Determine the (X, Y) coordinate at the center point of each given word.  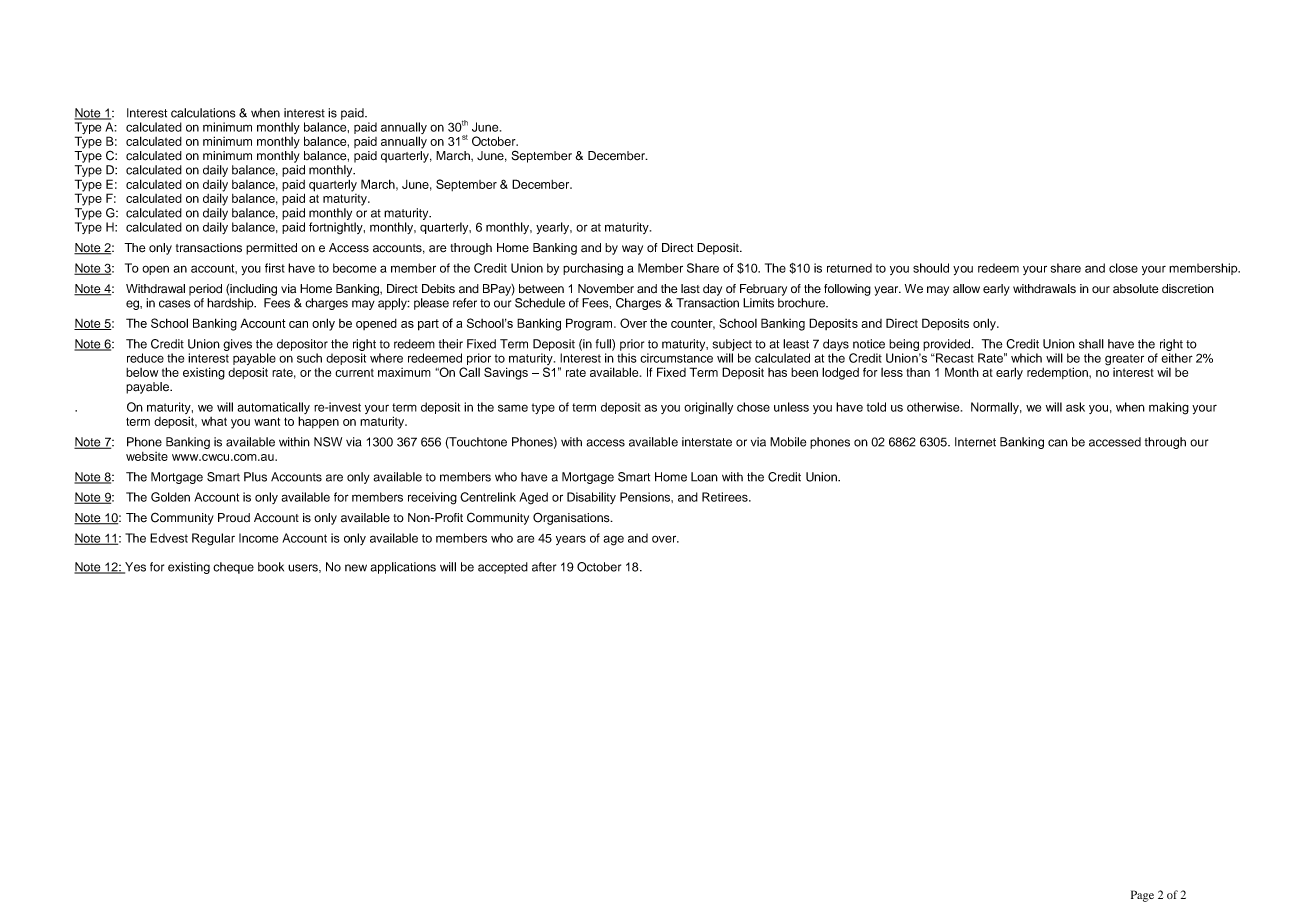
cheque (233, 568)
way (632, 250)
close (1123, 268)
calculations (203, 113)
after (544, 567)
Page (1142, 896)
